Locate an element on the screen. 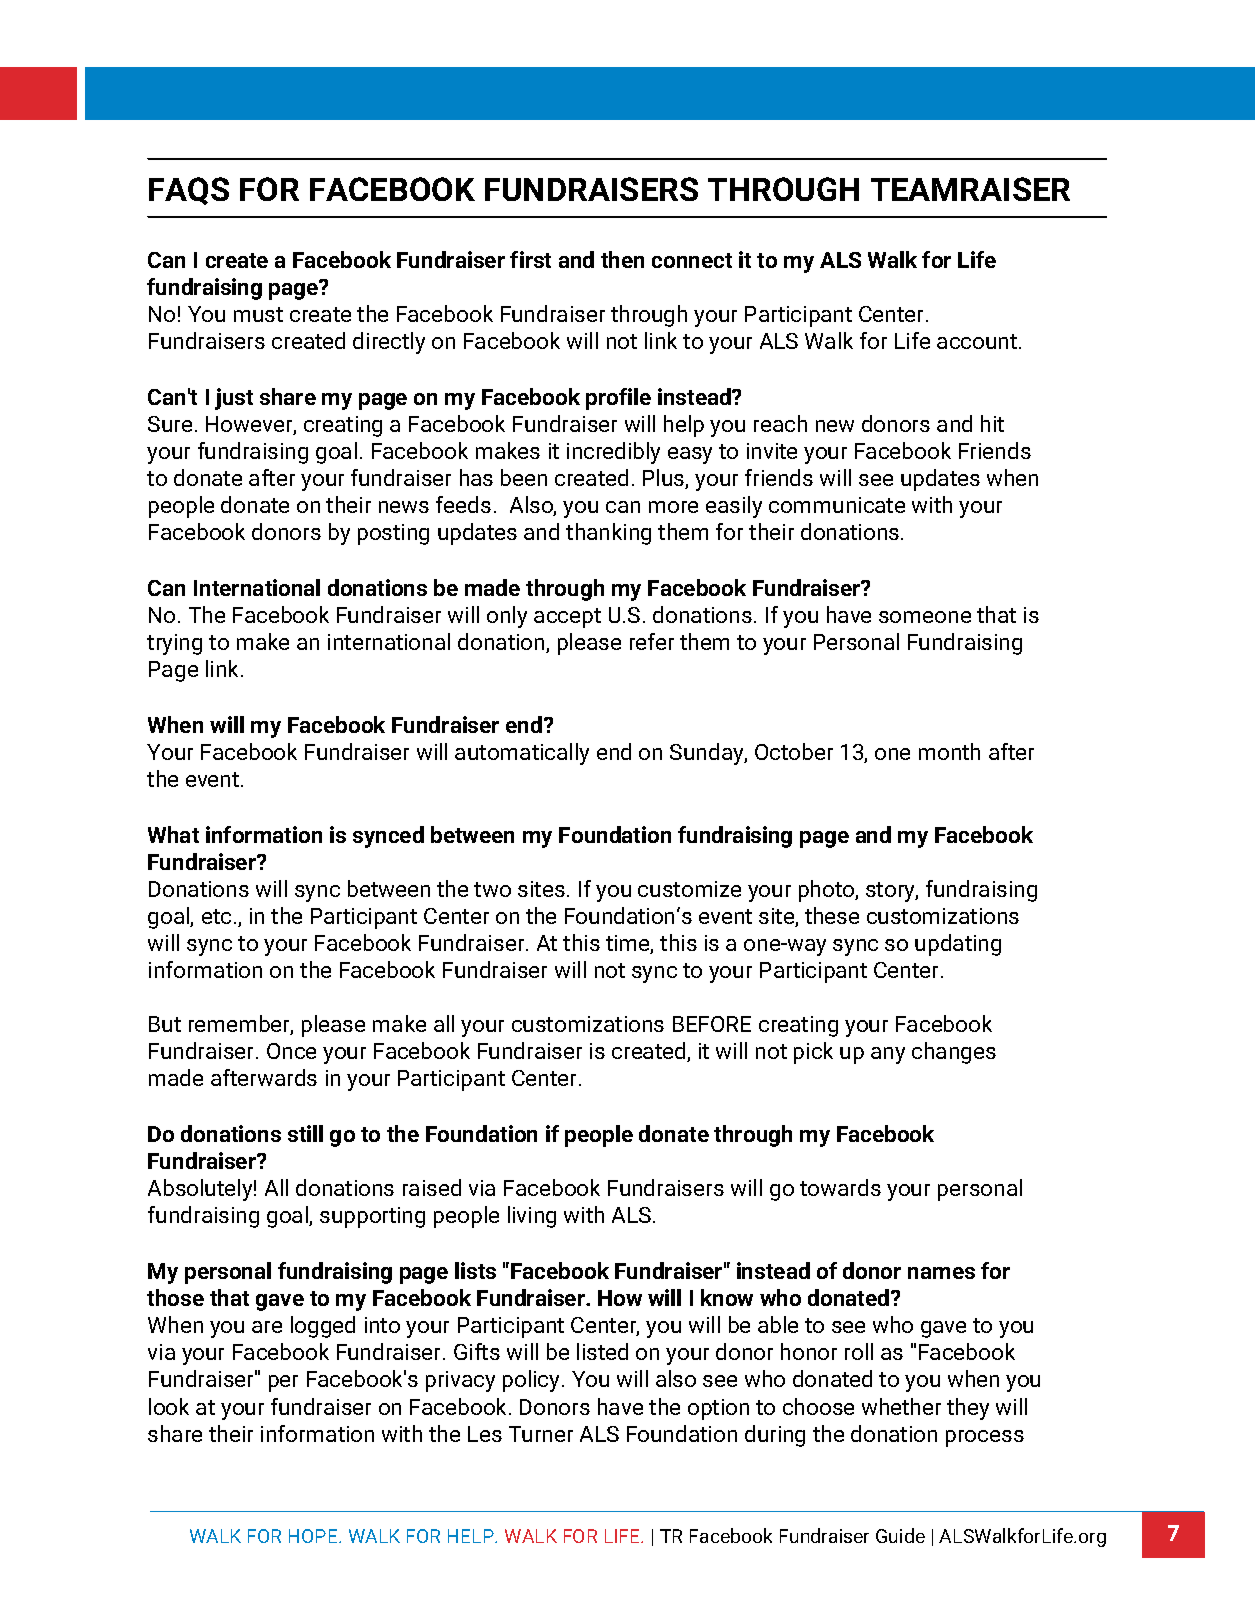 This screenshot has height=1624, width=1255. HOPE is located at coordinates (314, 1536).
